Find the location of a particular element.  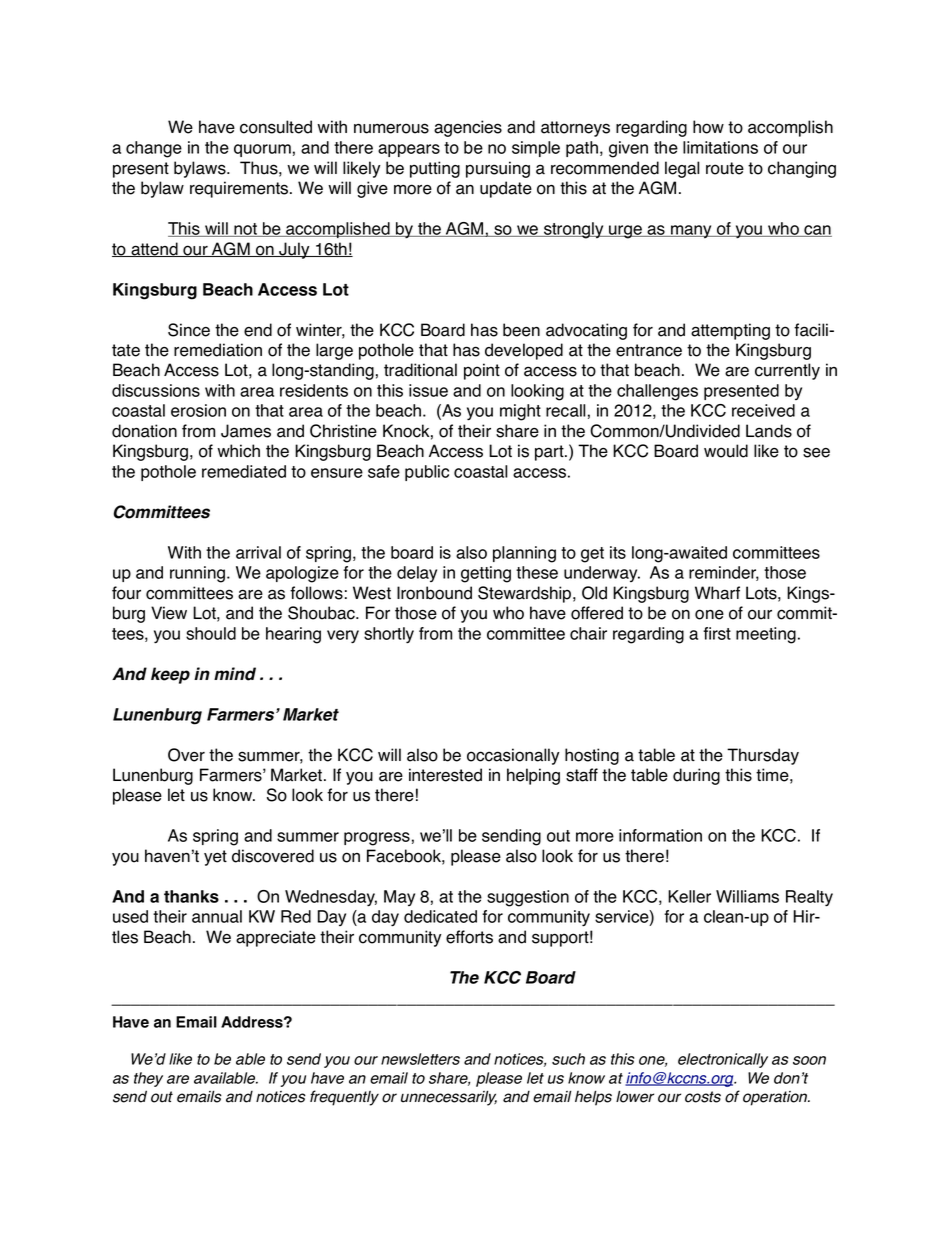

which is located at coordinates (238, 451).
